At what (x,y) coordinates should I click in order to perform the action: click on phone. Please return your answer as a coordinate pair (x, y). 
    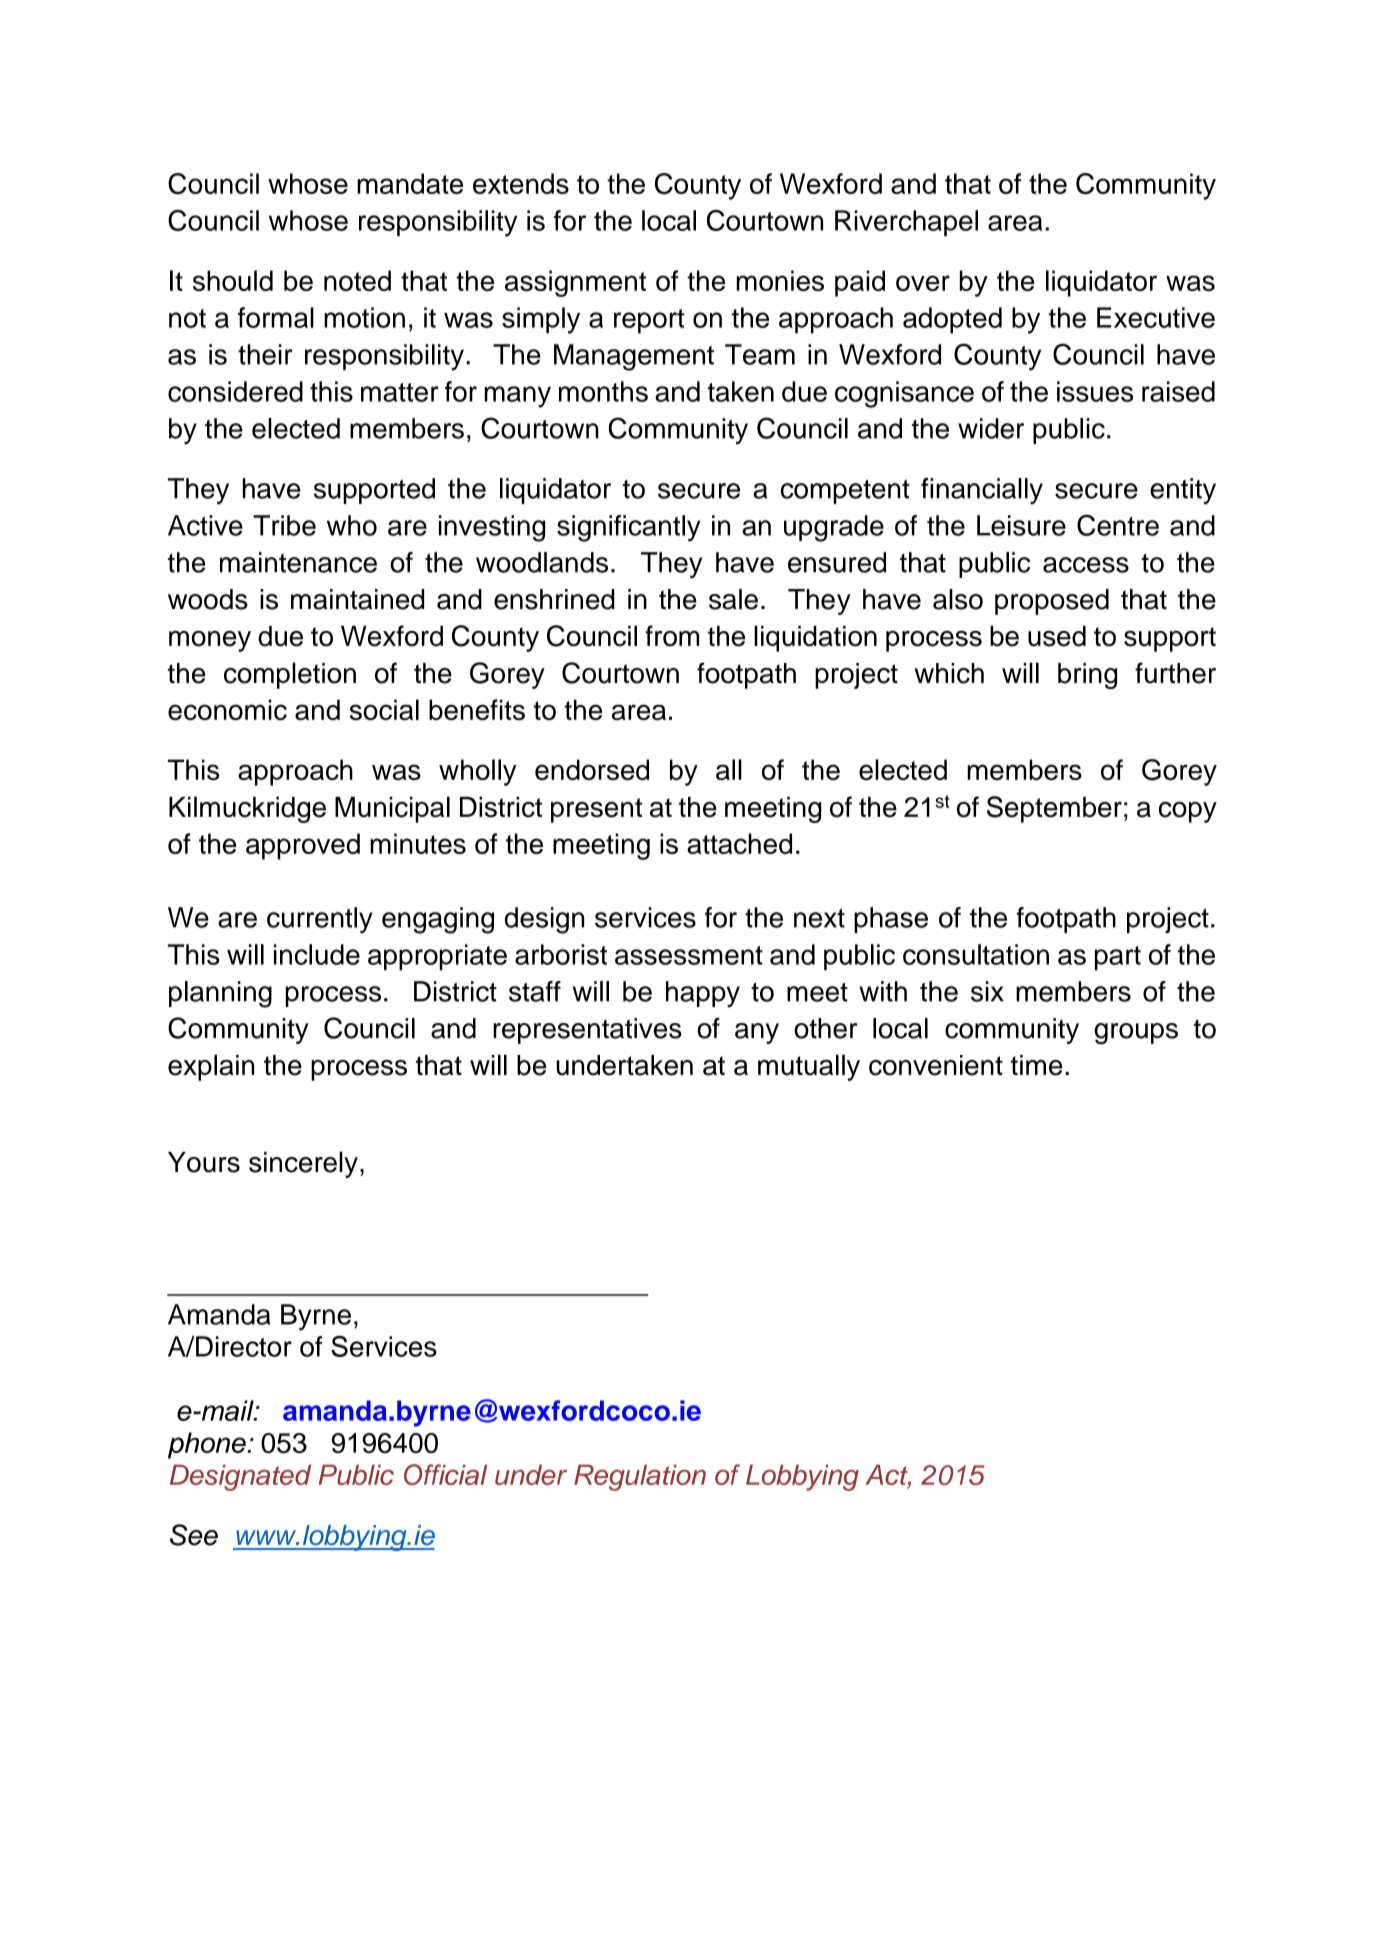
    Looking at the image, I should click on (208, 1445).
